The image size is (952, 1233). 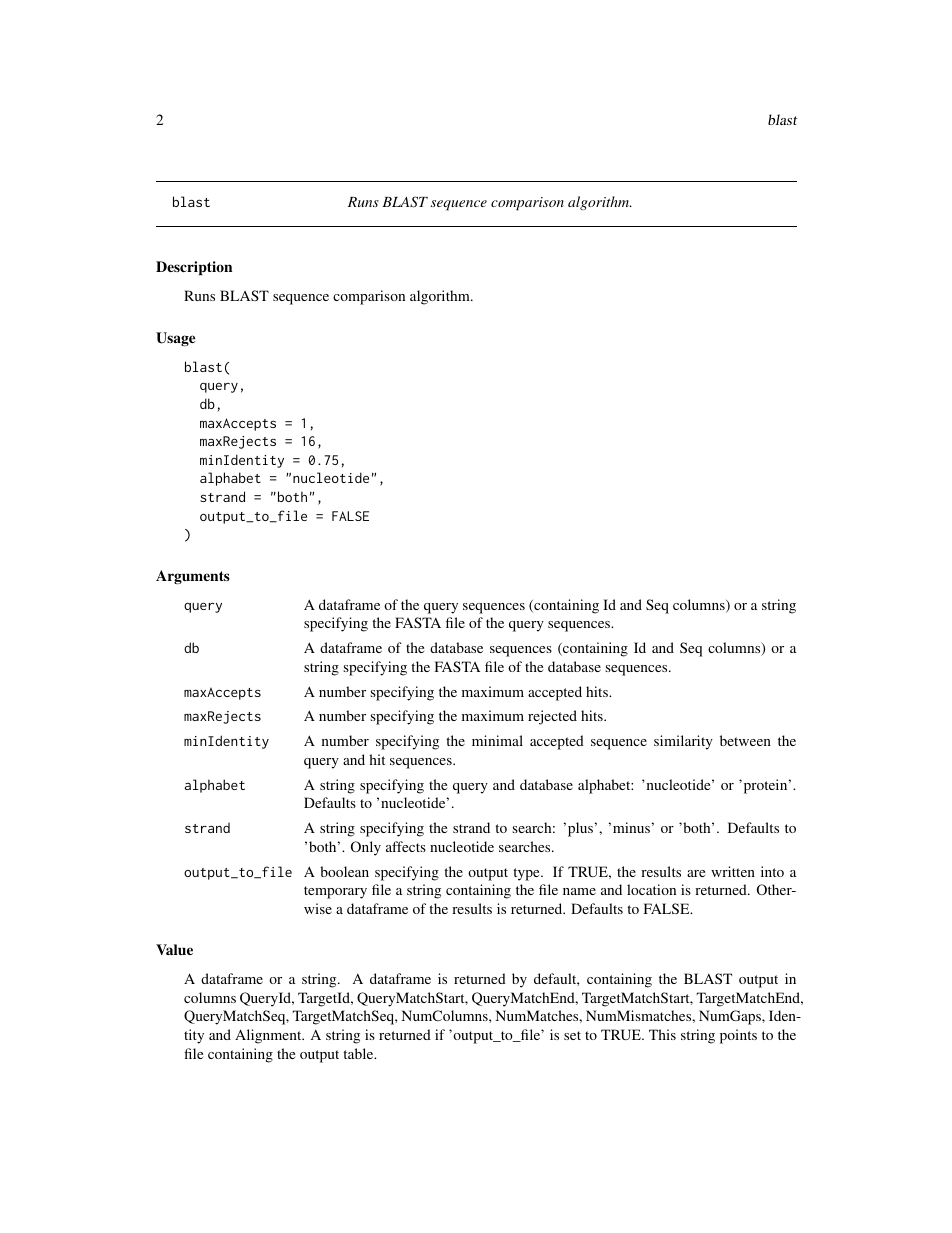 What do you see at coordinates (552, 717) in the screenshot?
I see `rejected` at bounding box center [552, 717].
